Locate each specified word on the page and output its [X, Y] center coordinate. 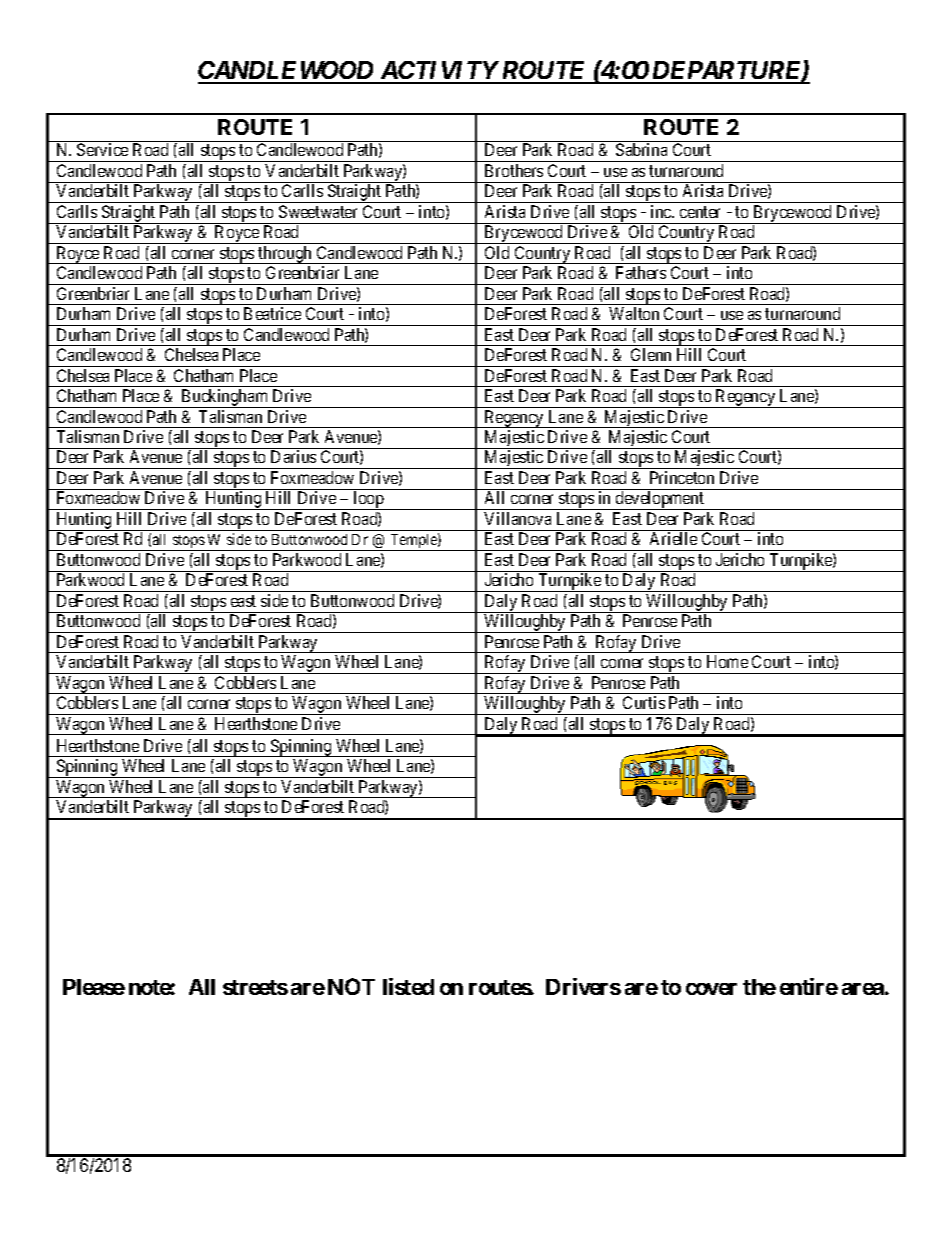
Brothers [514, 170]
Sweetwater [318, 211]
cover [711, 989]
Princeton [682, 477]
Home [727, 661]
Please [94, 987]
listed [408, 986]
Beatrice [272, 313]
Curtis [644, 702]
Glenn [651, 354]
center [700, 212]
